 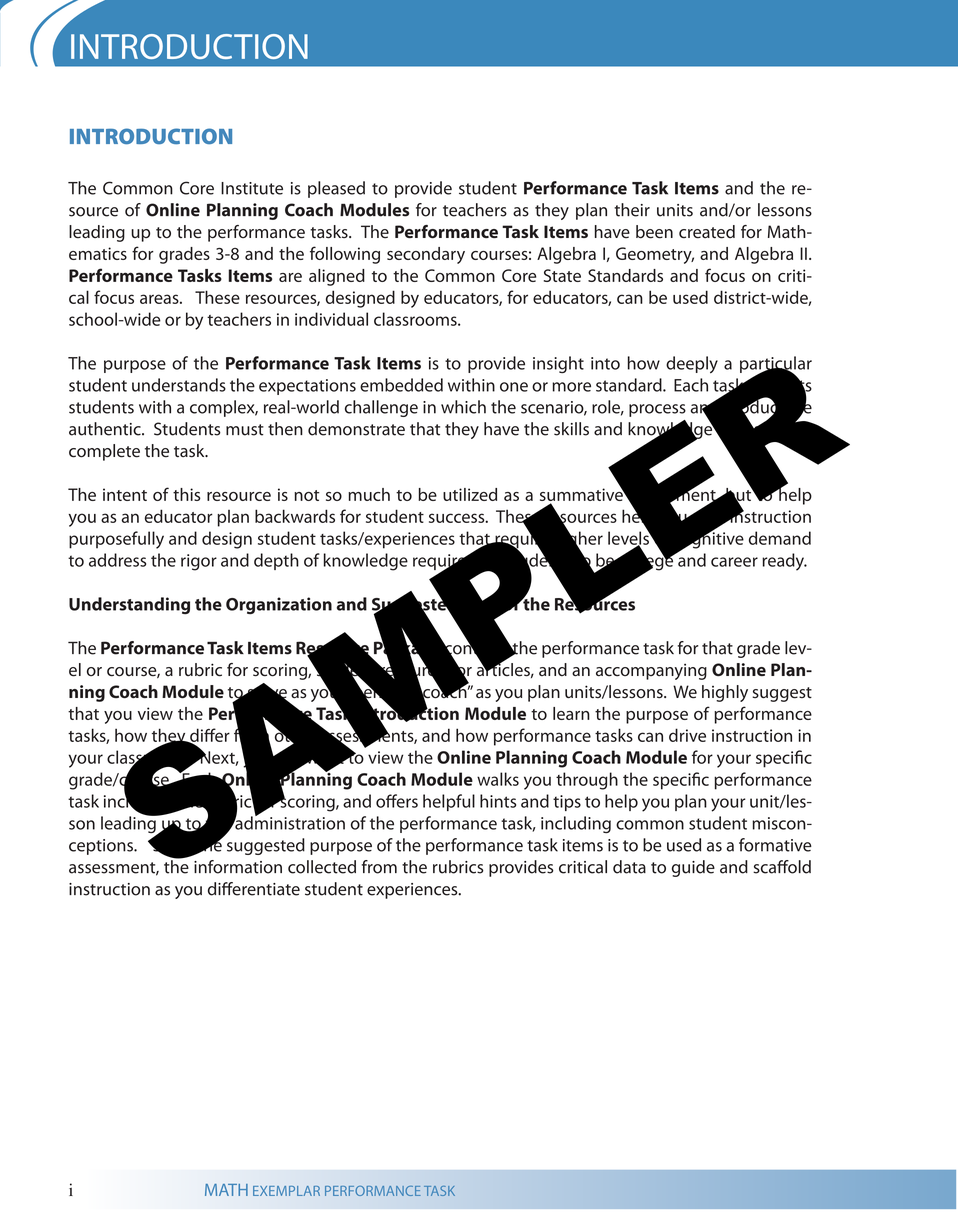 I want to click on Institute, so click(x=252, y=188).
